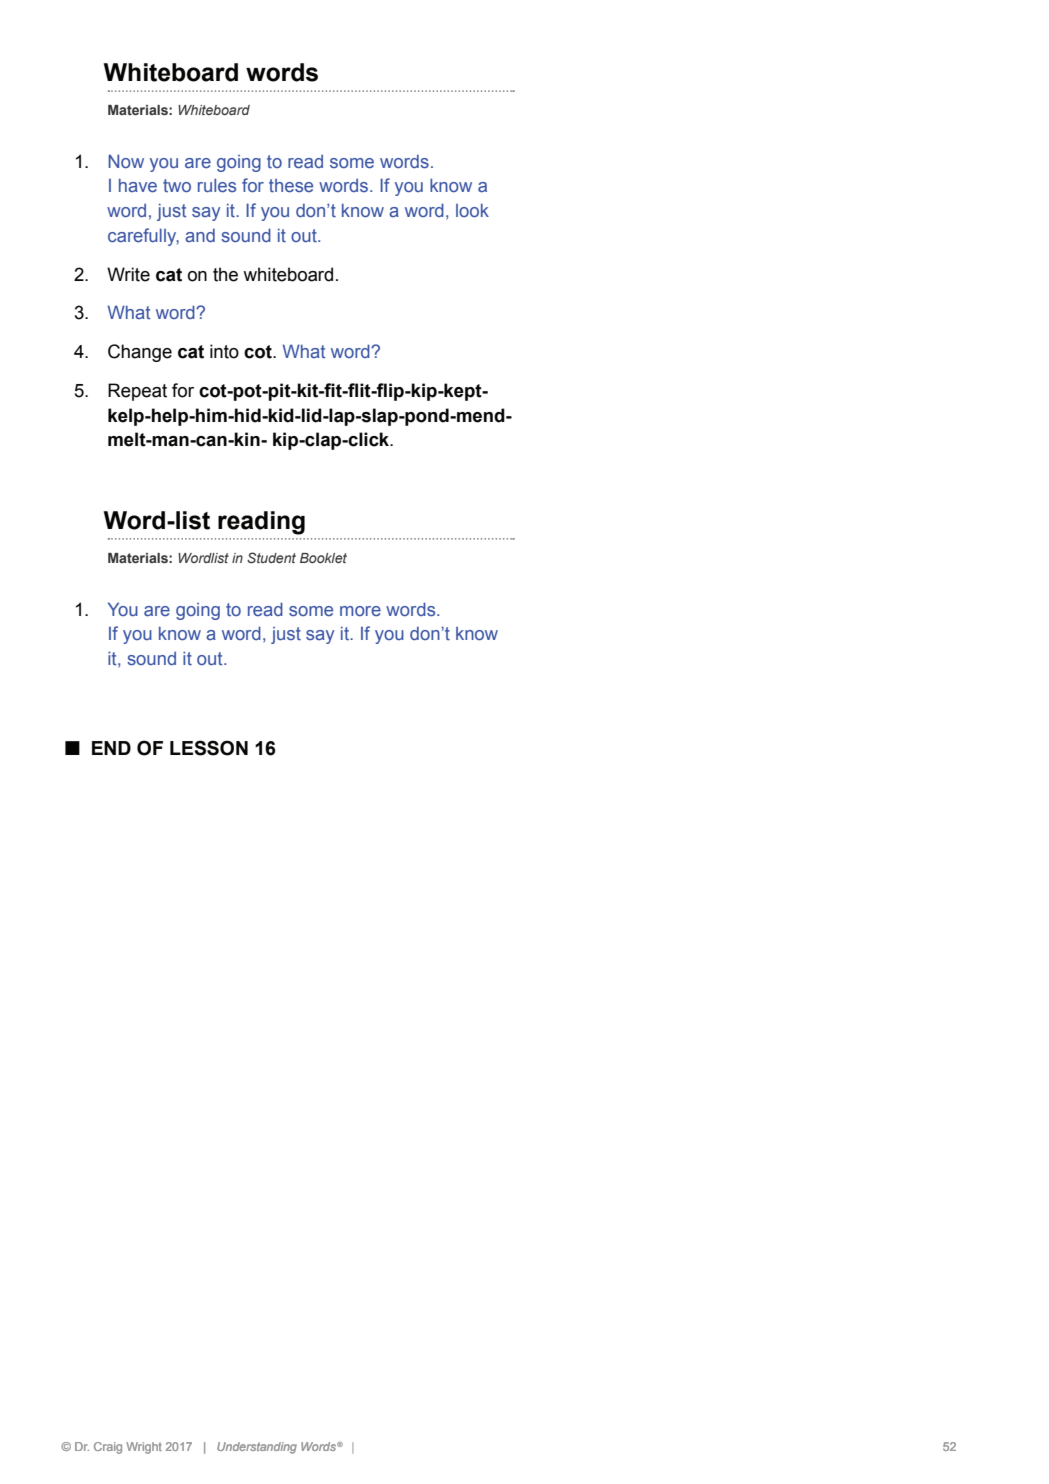 This screenshot has width=1049, height=1484. I want to click on into, so click(224, 351).
